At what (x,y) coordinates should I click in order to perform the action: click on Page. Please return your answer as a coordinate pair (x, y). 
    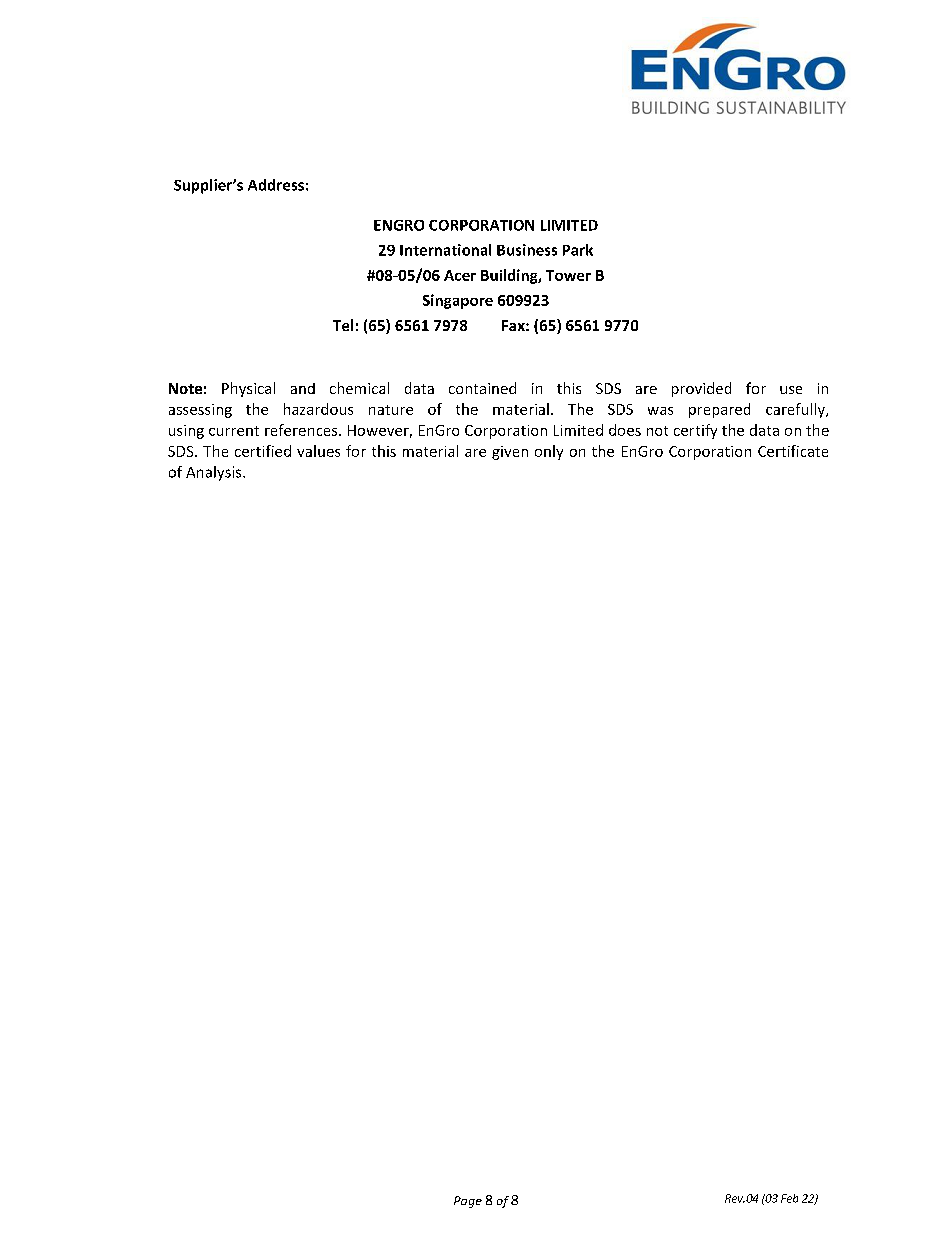
    Looking at the image, I should click on (468, 1202).
